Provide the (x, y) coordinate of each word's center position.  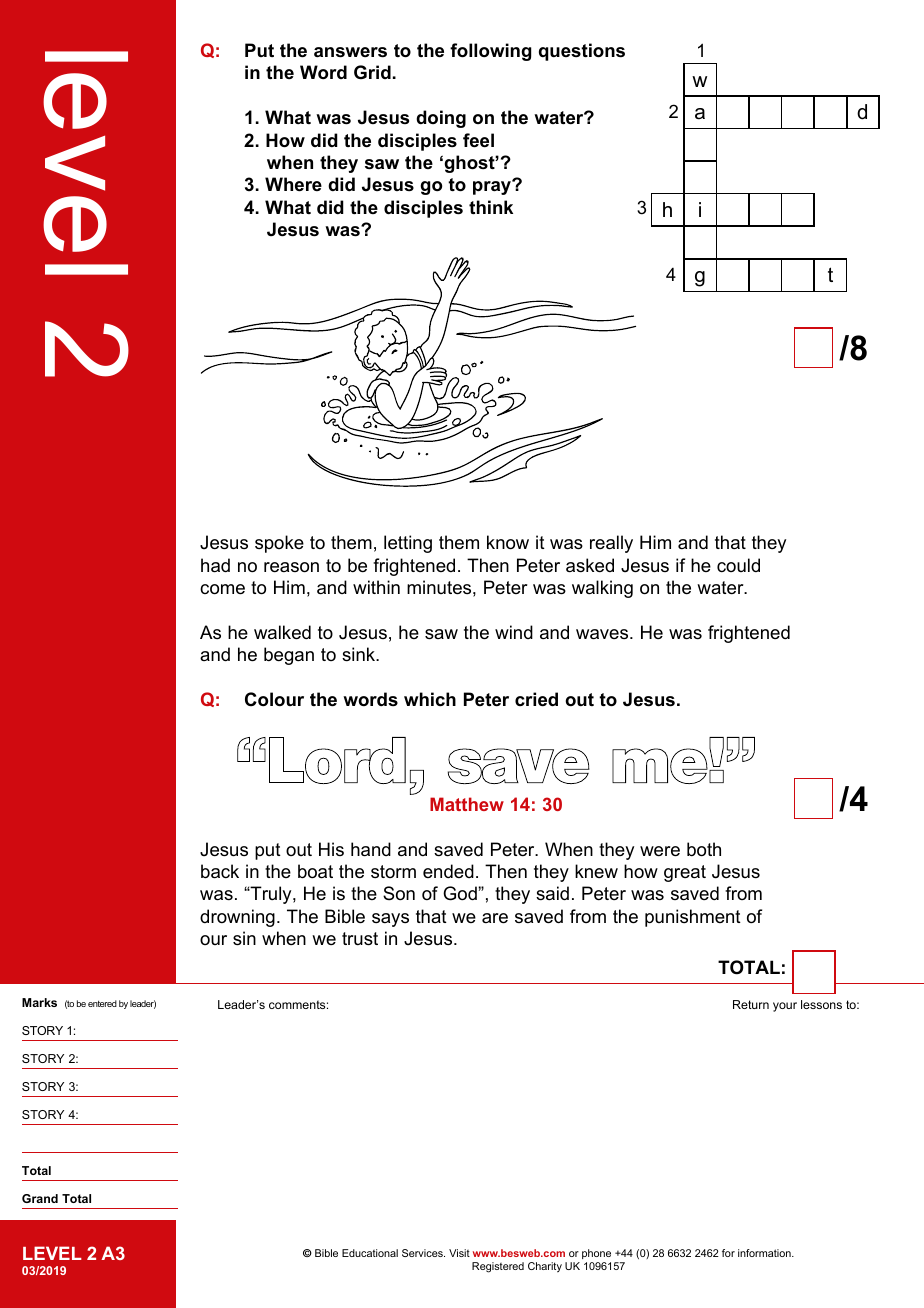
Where (293, 184)
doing (441, 119)
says (390, 920)
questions (582, 52)
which (430, 699)
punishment (693, 918)
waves (603, 634)
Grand (40, 1198)
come (222, 589)
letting (408, 544)
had (215, 565)
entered (102, 1003)
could (738, 565)
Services (423, 1253)
